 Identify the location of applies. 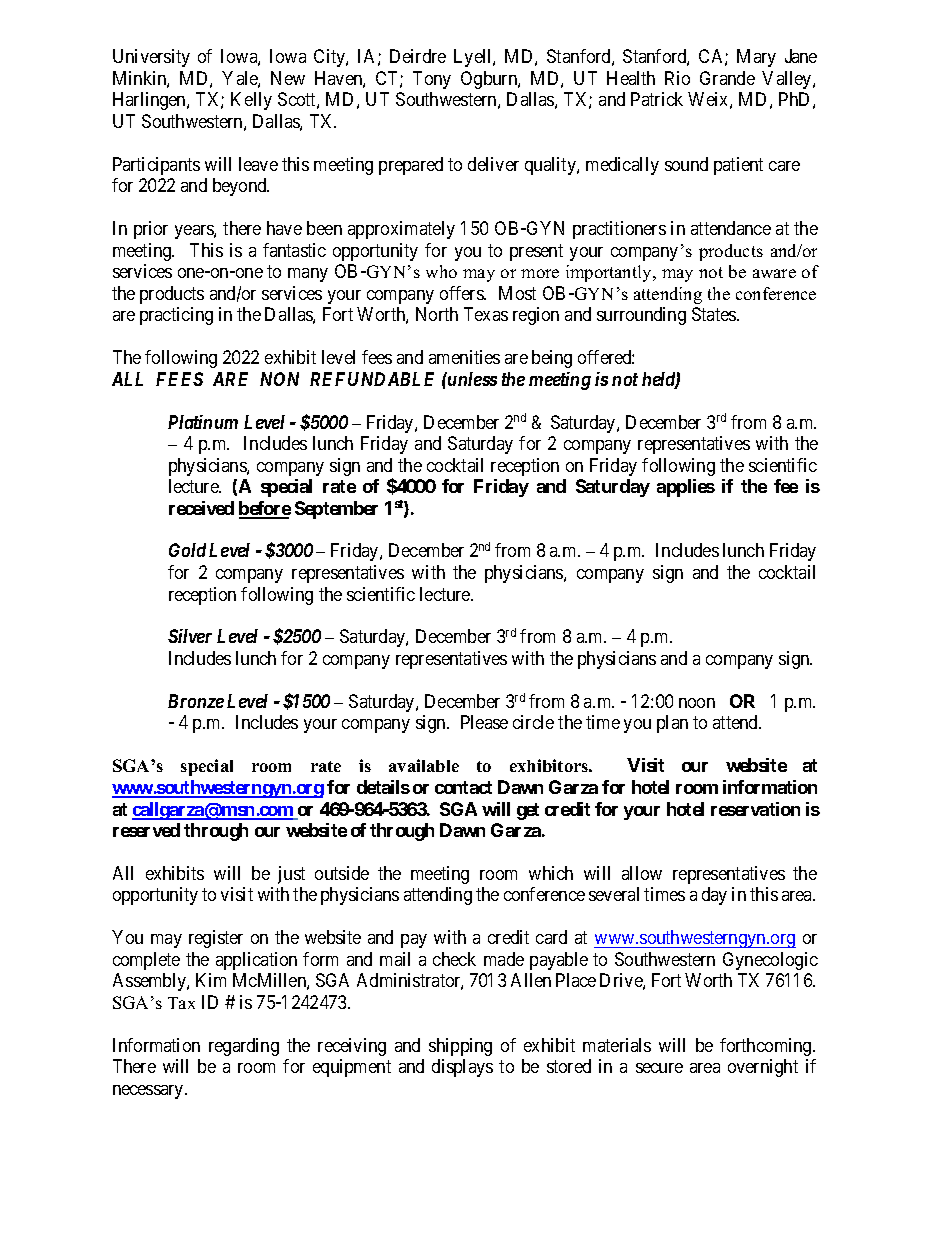
(686, 488).
